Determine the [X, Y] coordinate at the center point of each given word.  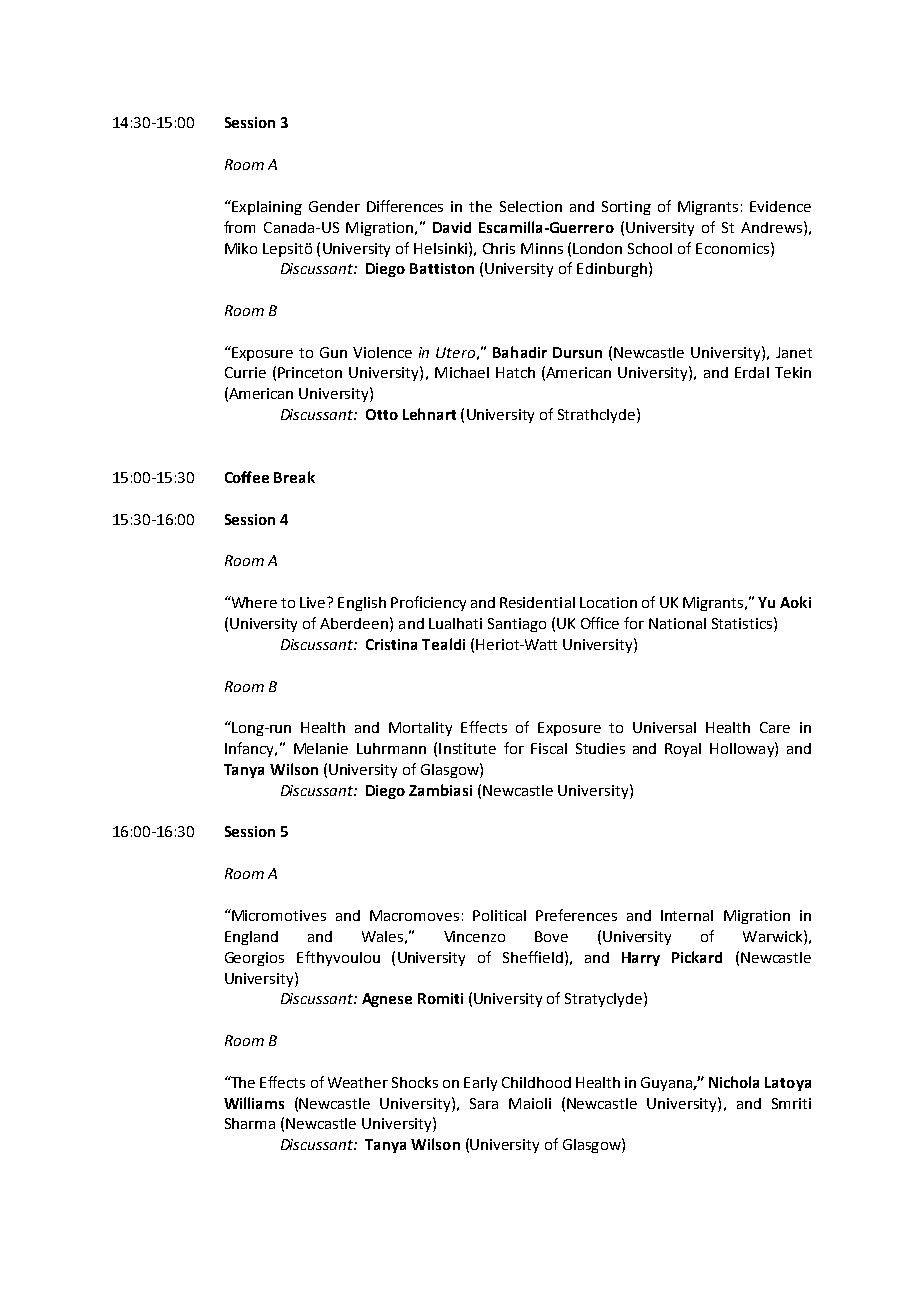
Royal [683, 750]
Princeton [310, 372]
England [251, 938]
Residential [537, 602]
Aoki [795, 602]
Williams [254, 1103]
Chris [499, 248]
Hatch [515, 372]
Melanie [321, 748]
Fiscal [549, 748]
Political [499, 915]
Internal [687, 915]
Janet [794, 352]
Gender [334, 206]
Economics [734, 248]
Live [314, 602]
